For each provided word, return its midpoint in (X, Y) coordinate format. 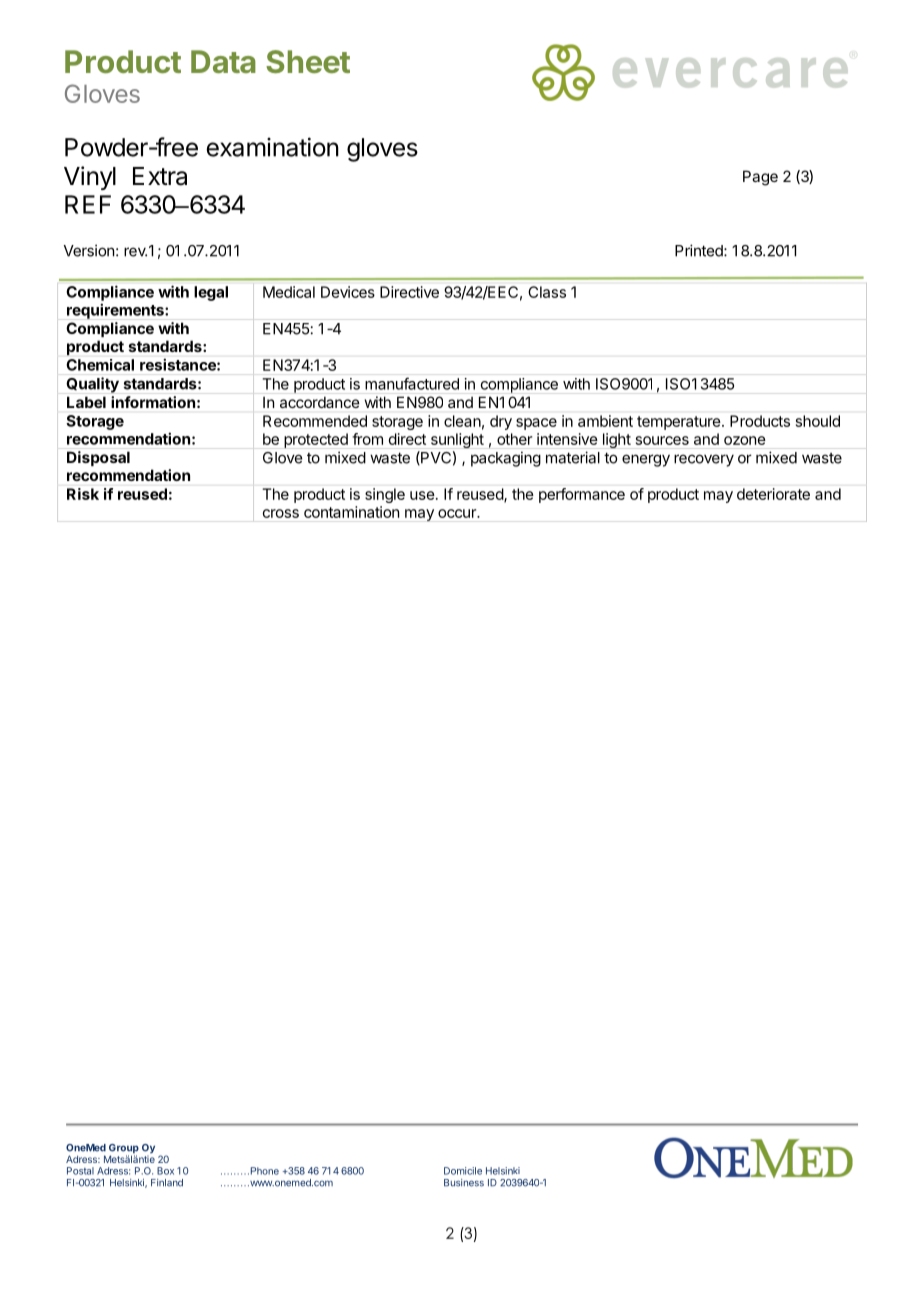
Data (223, 61)
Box (165, 1171)
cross (281, 513)
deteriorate (773, 494)
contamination (351, 512)
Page (760, 178)
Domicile (463, 1171)
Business (464, 1183)
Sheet (308, 61)
